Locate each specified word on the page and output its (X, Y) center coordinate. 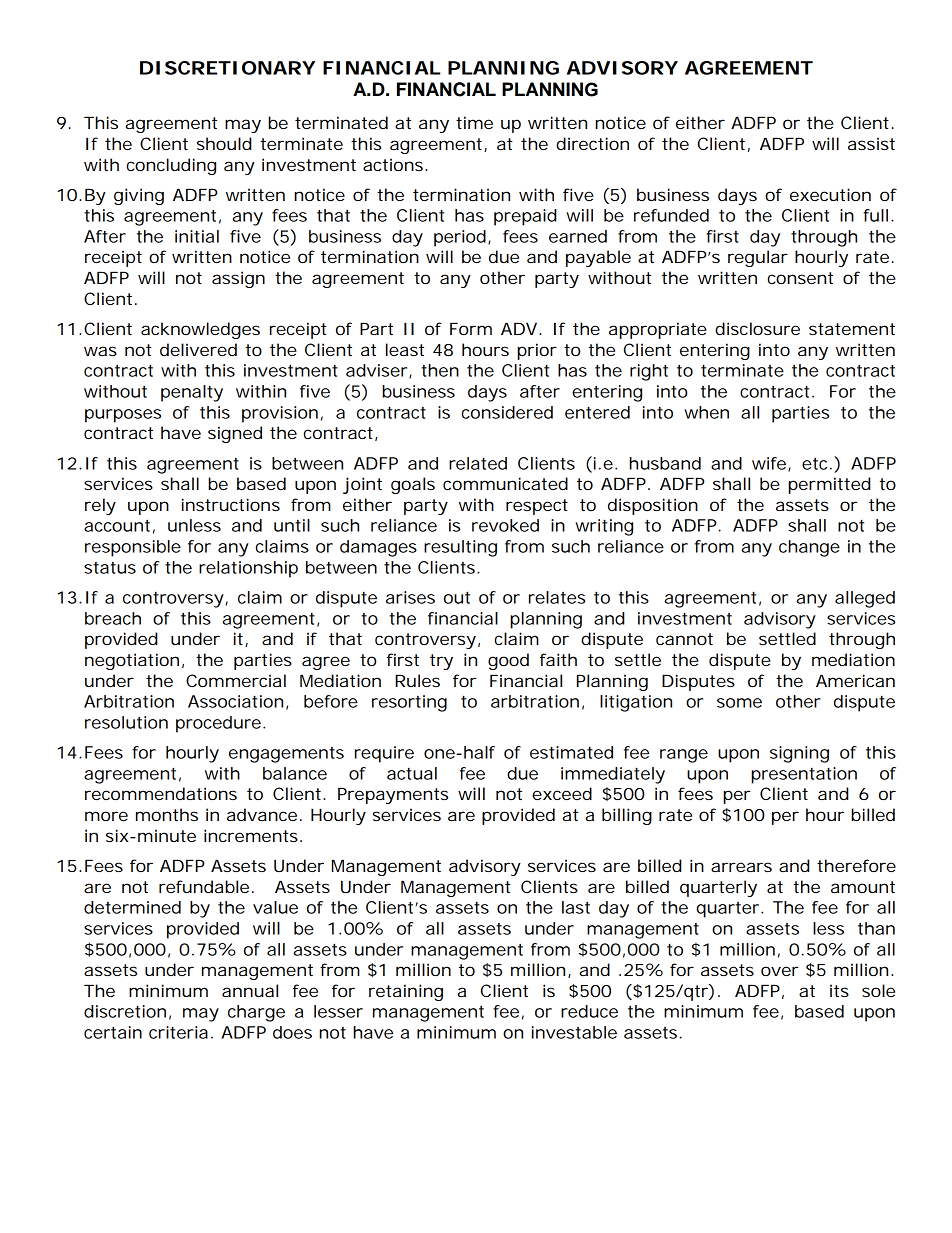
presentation (804, 775)
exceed (562, 793)
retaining (406, 992)
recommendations (161, 793)
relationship (248, 569)
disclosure (757, 328)
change (809, 548)
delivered (198, 349)
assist (871, 143)
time (474, 122)
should (224, 143)
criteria (178, 1032)
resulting (460, 548)
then (440, 370)
